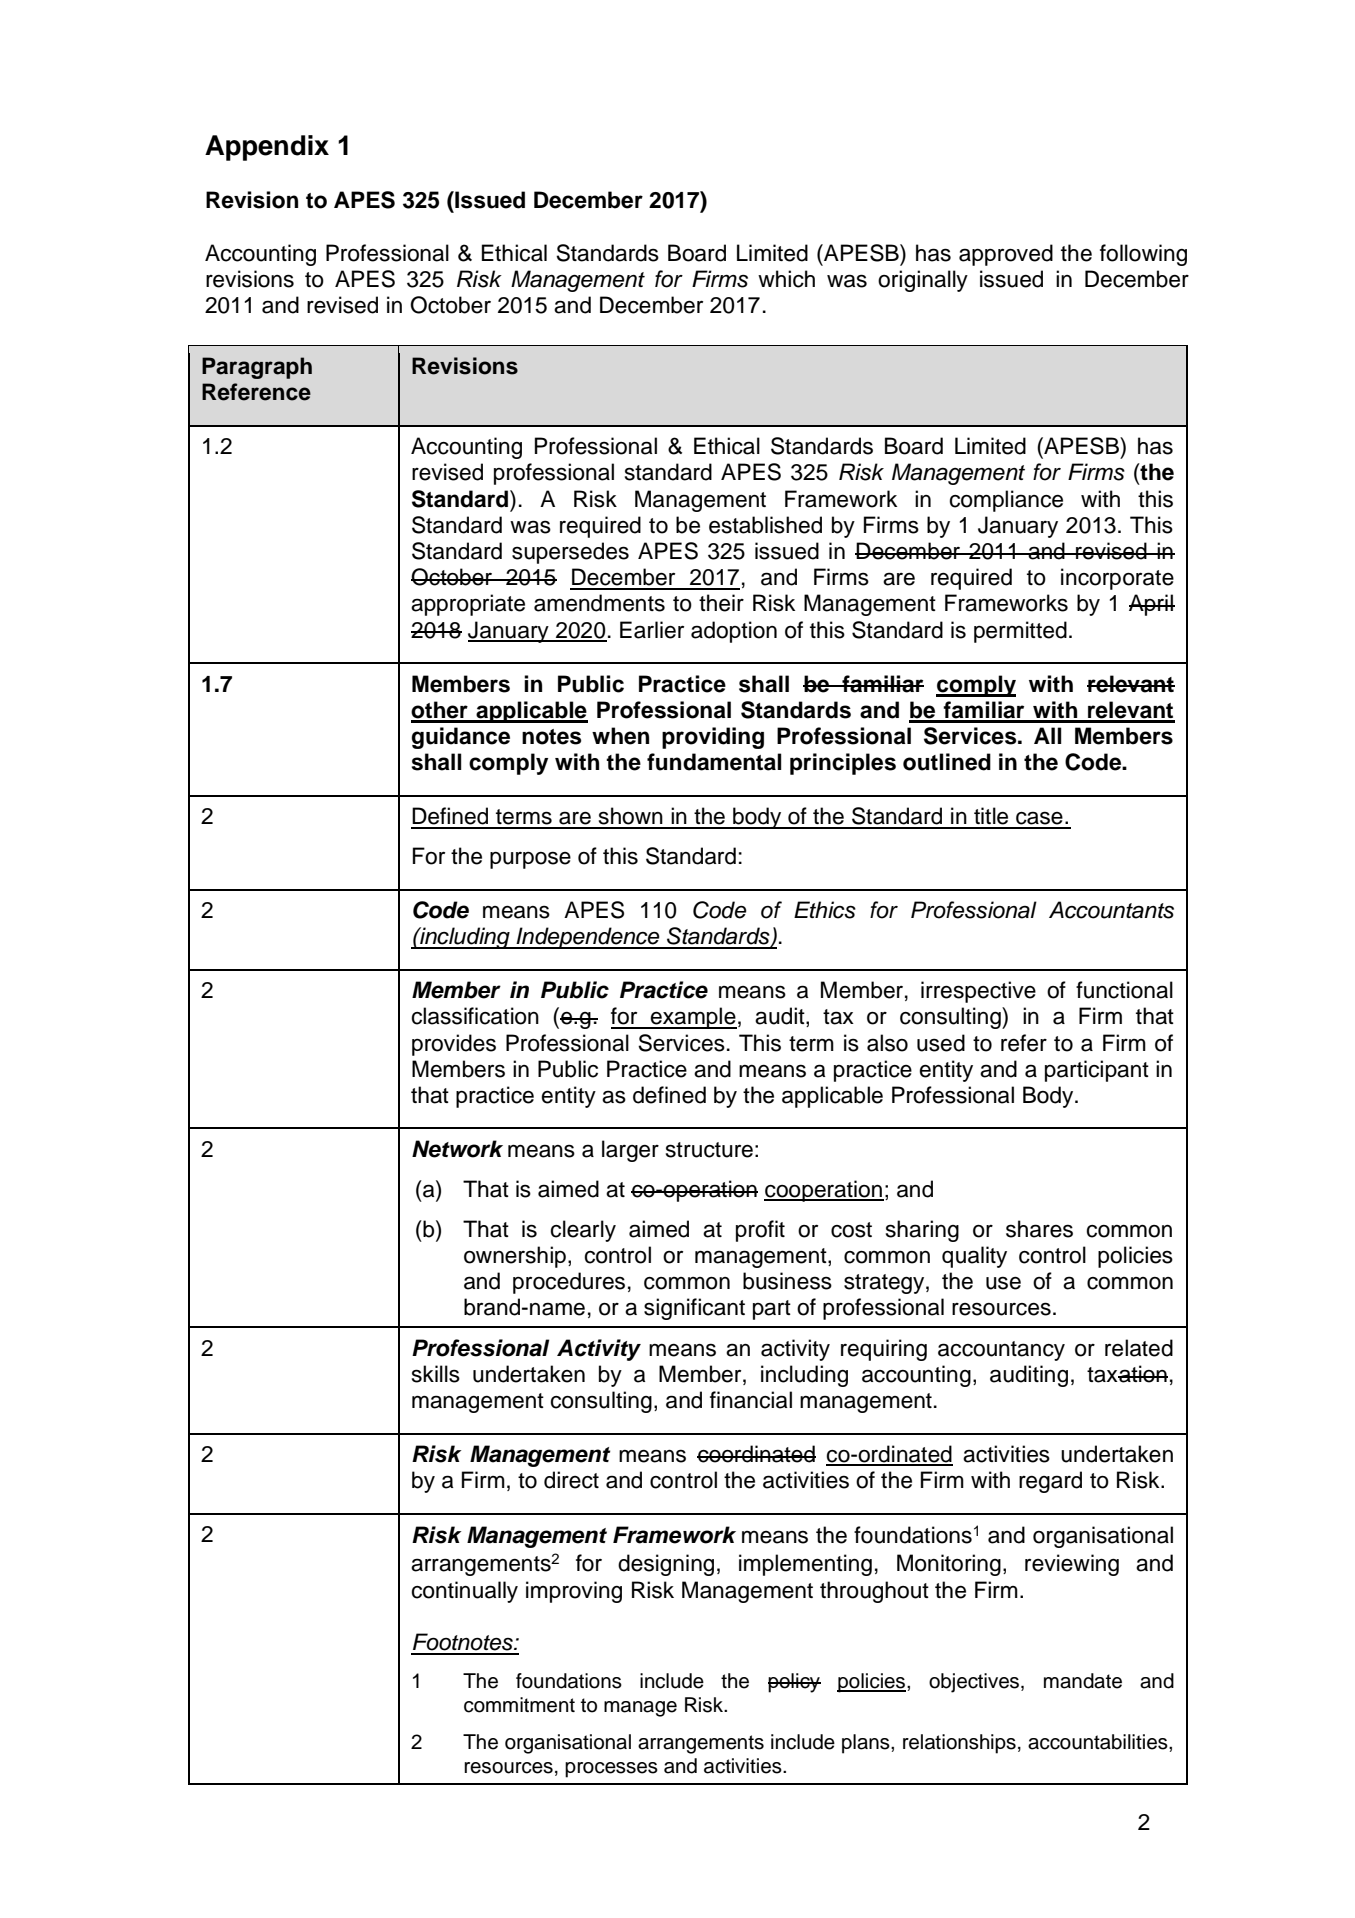 The image size is (1355, 1918). I want to click on which, so click(786, 279).
